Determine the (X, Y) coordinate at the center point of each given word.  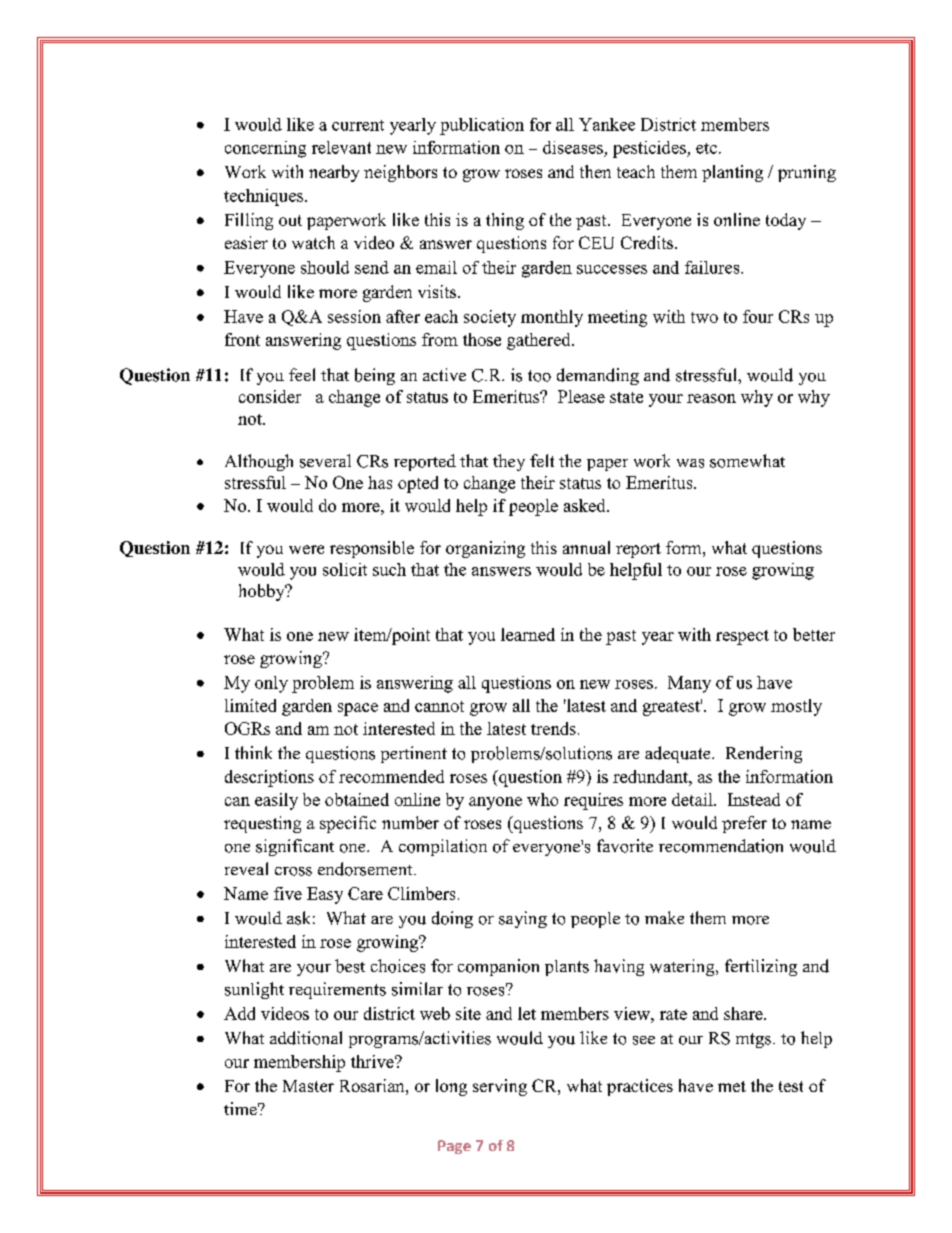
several (325, 461)
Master (308, 1086)
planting (732, 173)
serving (500, 1087)
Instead (754, 799)
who (542, 799)
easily (276, 801)
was (690, 463)
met (732, 1086)
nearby (334, 173)
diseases (573, 147)
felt (542, 460)
